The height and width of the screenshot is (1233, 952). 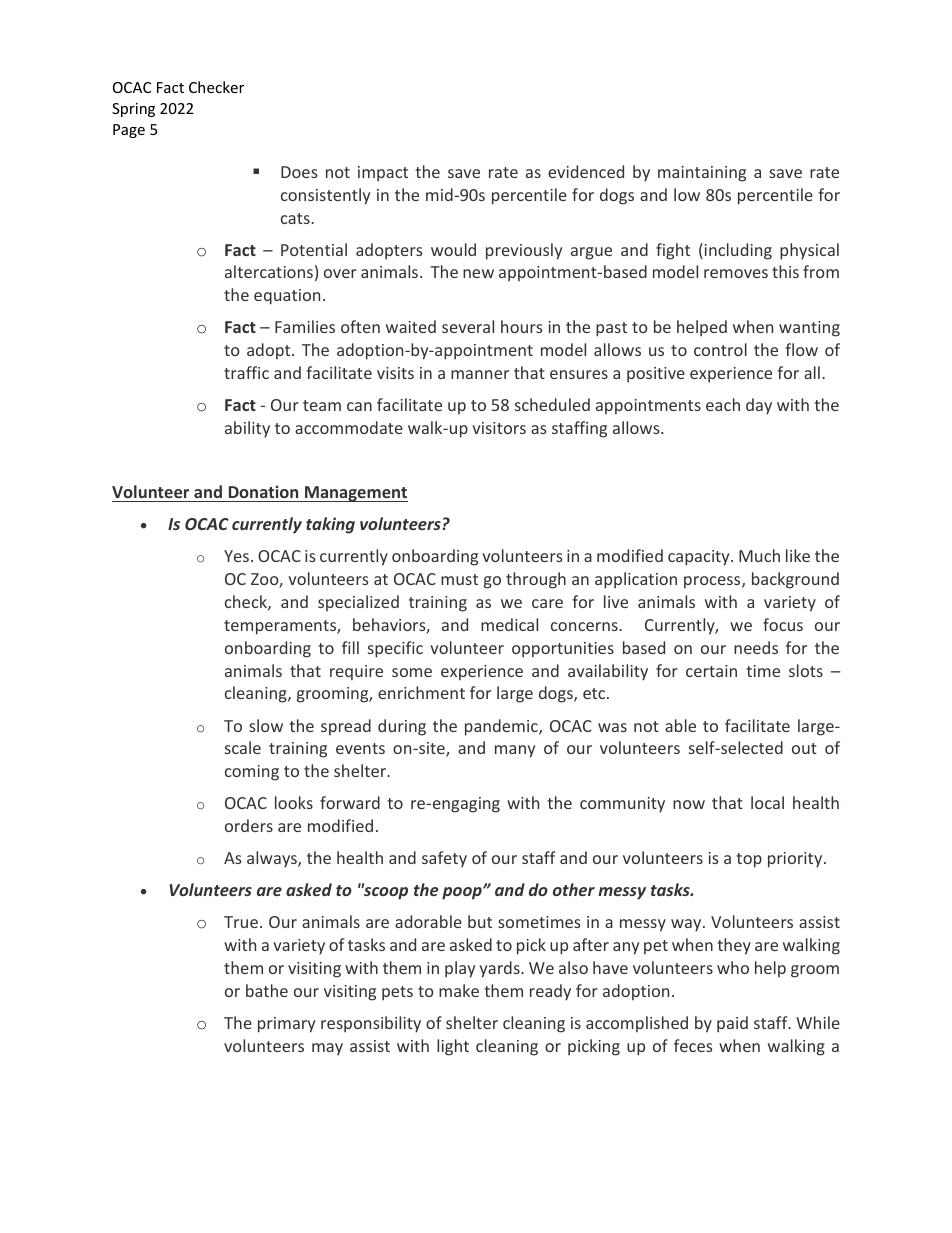 What do you see at coordinates (246, 372) in the screenshot?
I see `traffic` at bounding box center [246, 372].
